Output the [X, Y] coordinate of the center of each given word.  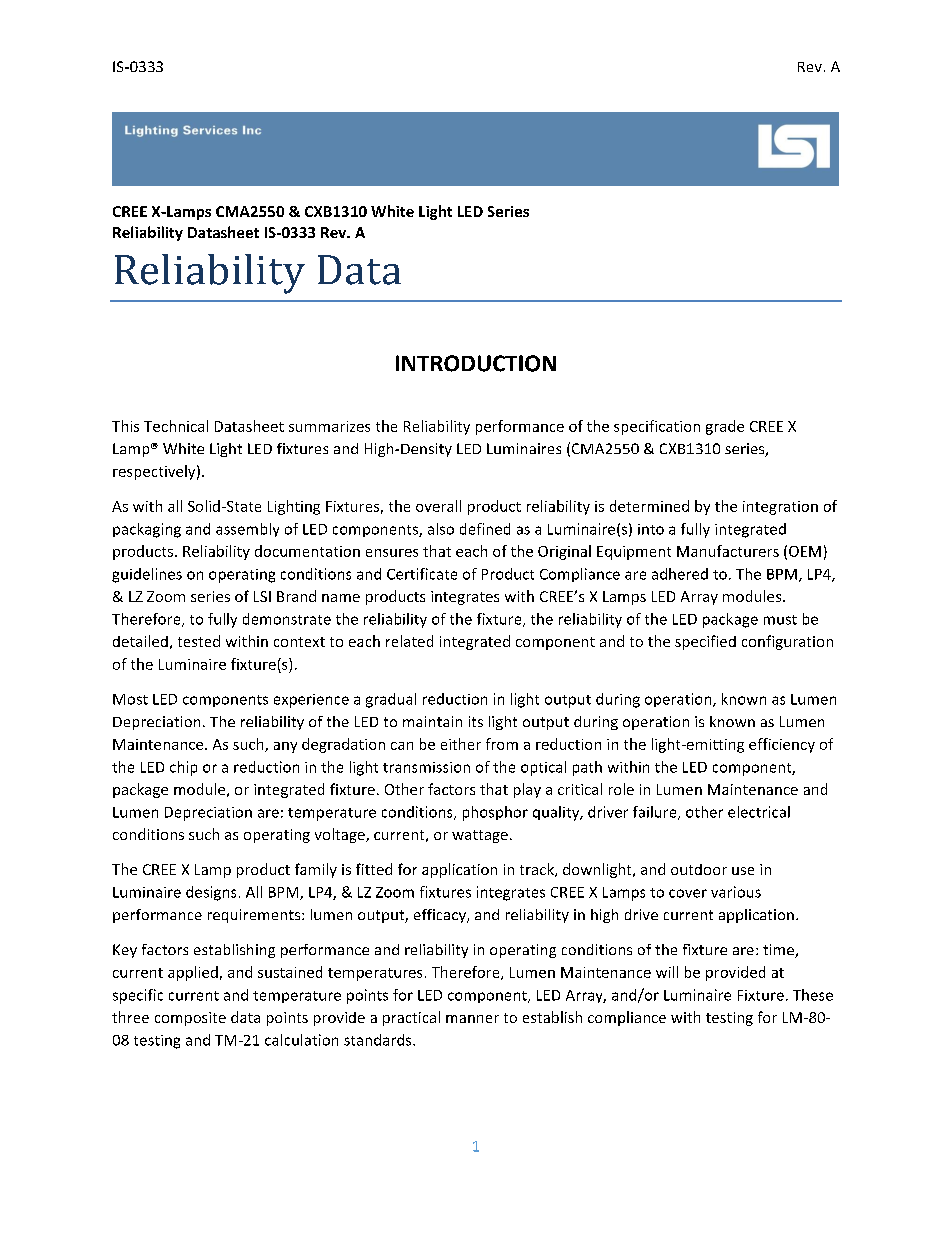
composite [190, 1019]
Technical [176, 426]
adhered [680, 574]
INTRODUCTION [476, 363]
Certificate [422, 574]
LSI [262, 596]
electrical [759, 812]
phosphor [495, 813]
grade [725, 427]
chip [183, 768]
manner [472, 1019]
